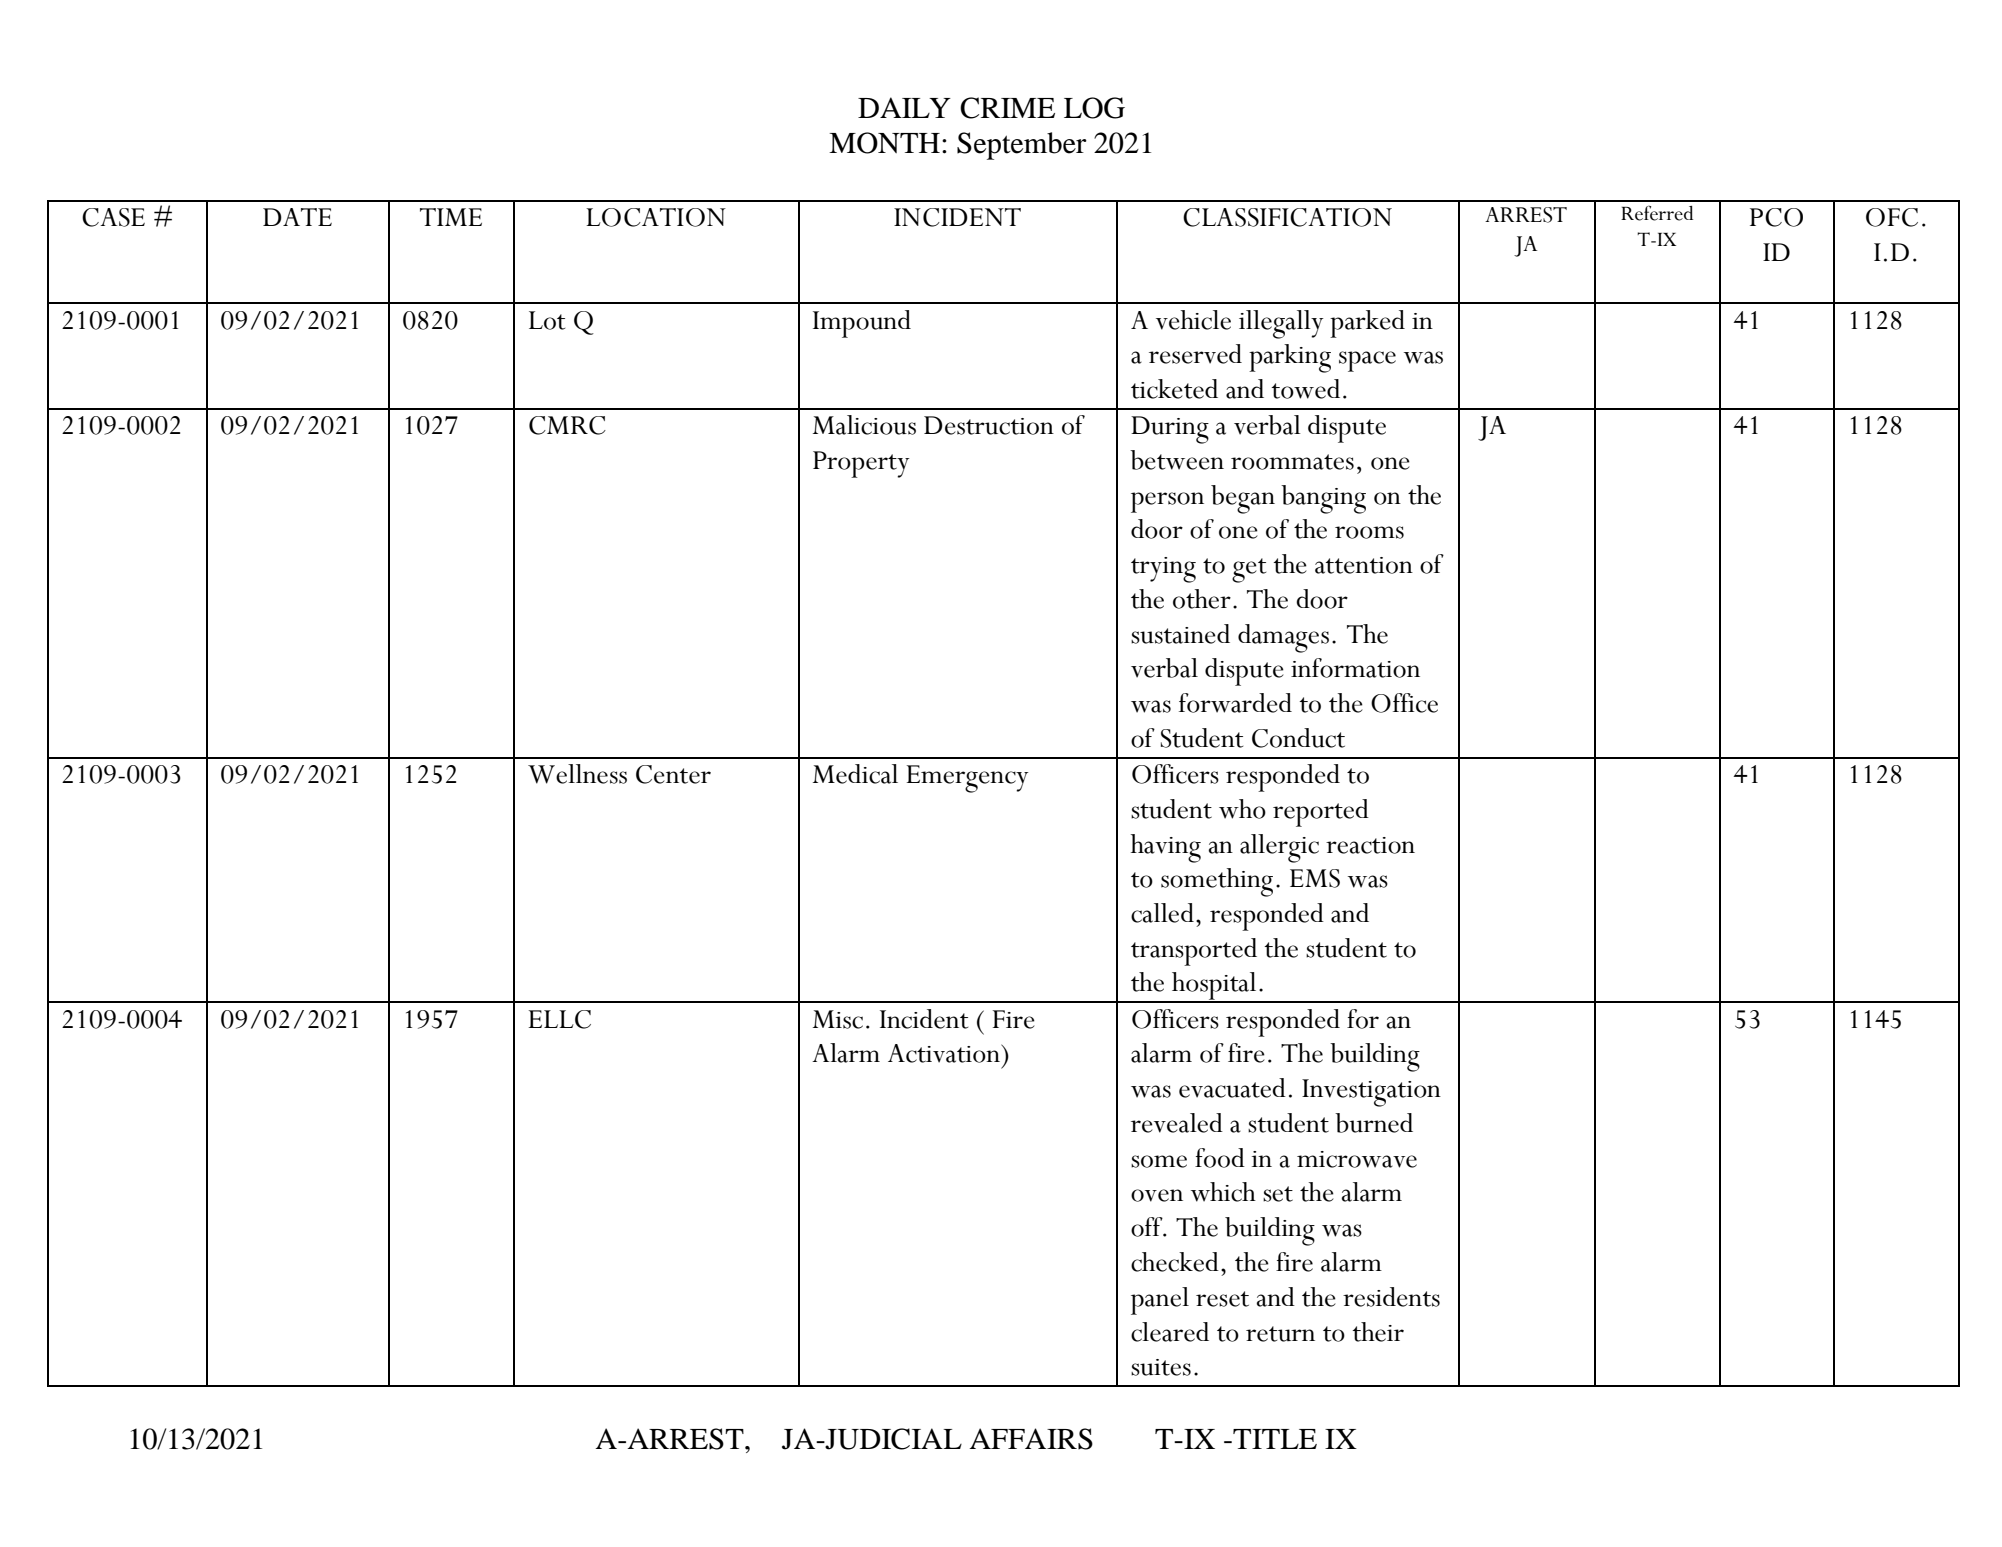 The height and width of the document is (1547, 2002). What do you see at coordinates (1177, 1123) in the document?
I see `revealed` at bounding box center [1177, 1123].
